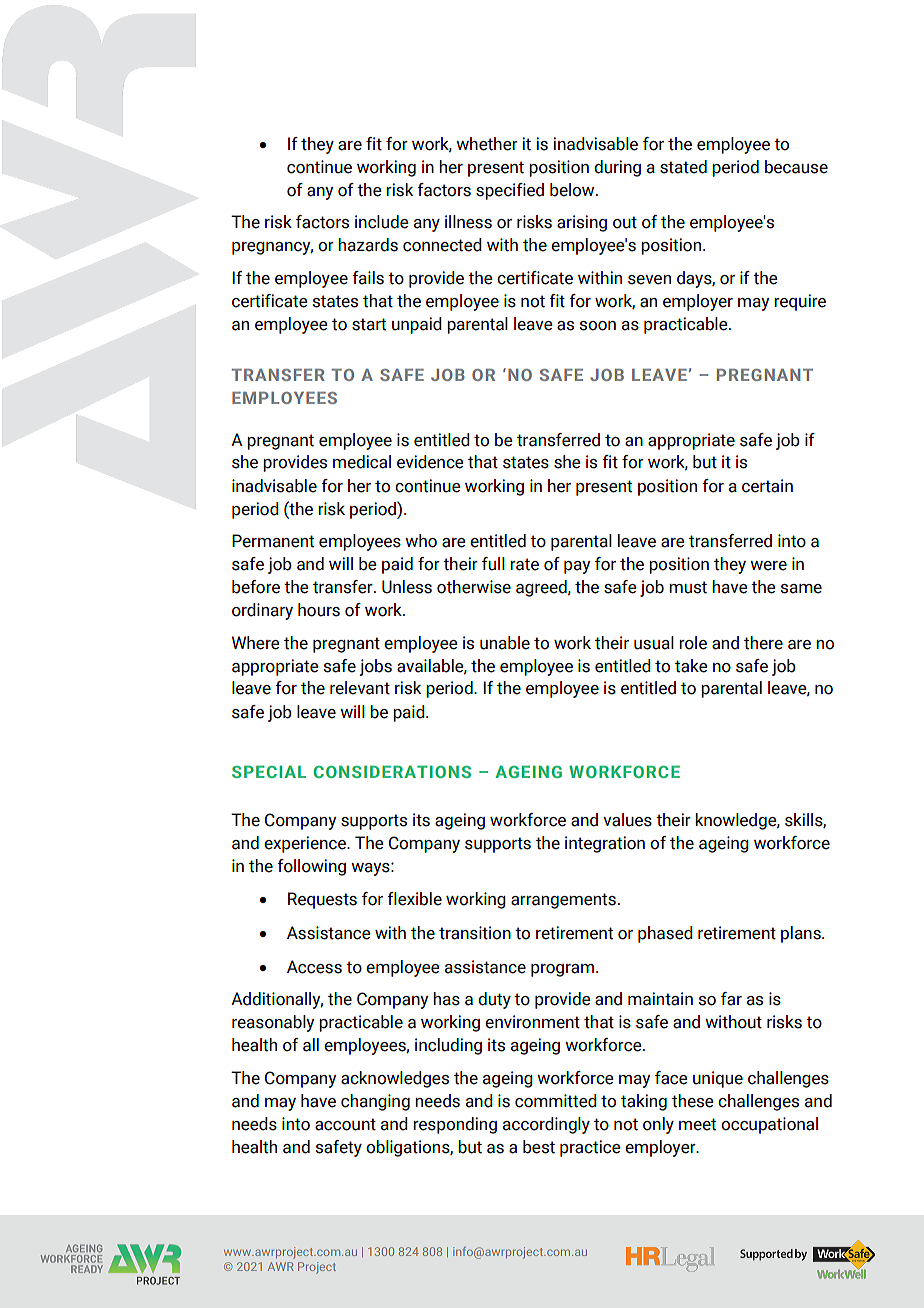 Image resolution: width=924 pixels, height=1308 pixels. I want to click on include, so click(382, 222).
